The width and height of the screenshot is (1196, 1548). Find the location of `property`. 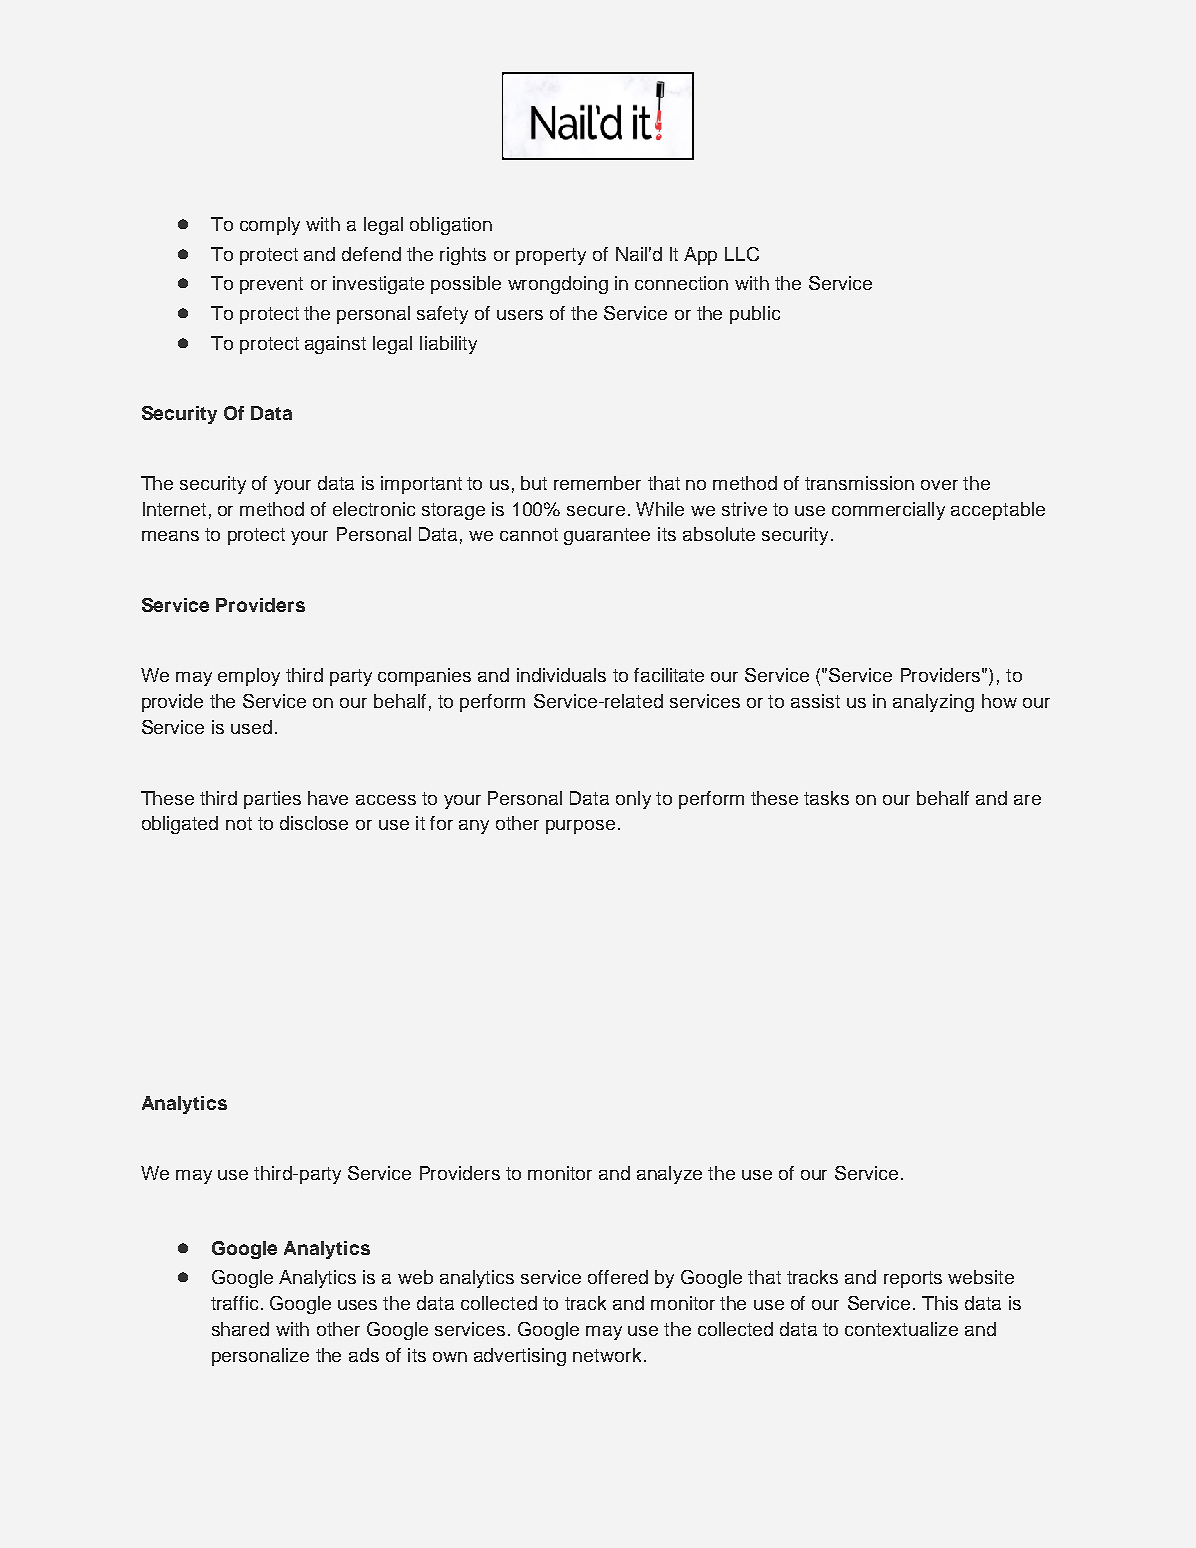

property is located at coordinates (551, 256).
